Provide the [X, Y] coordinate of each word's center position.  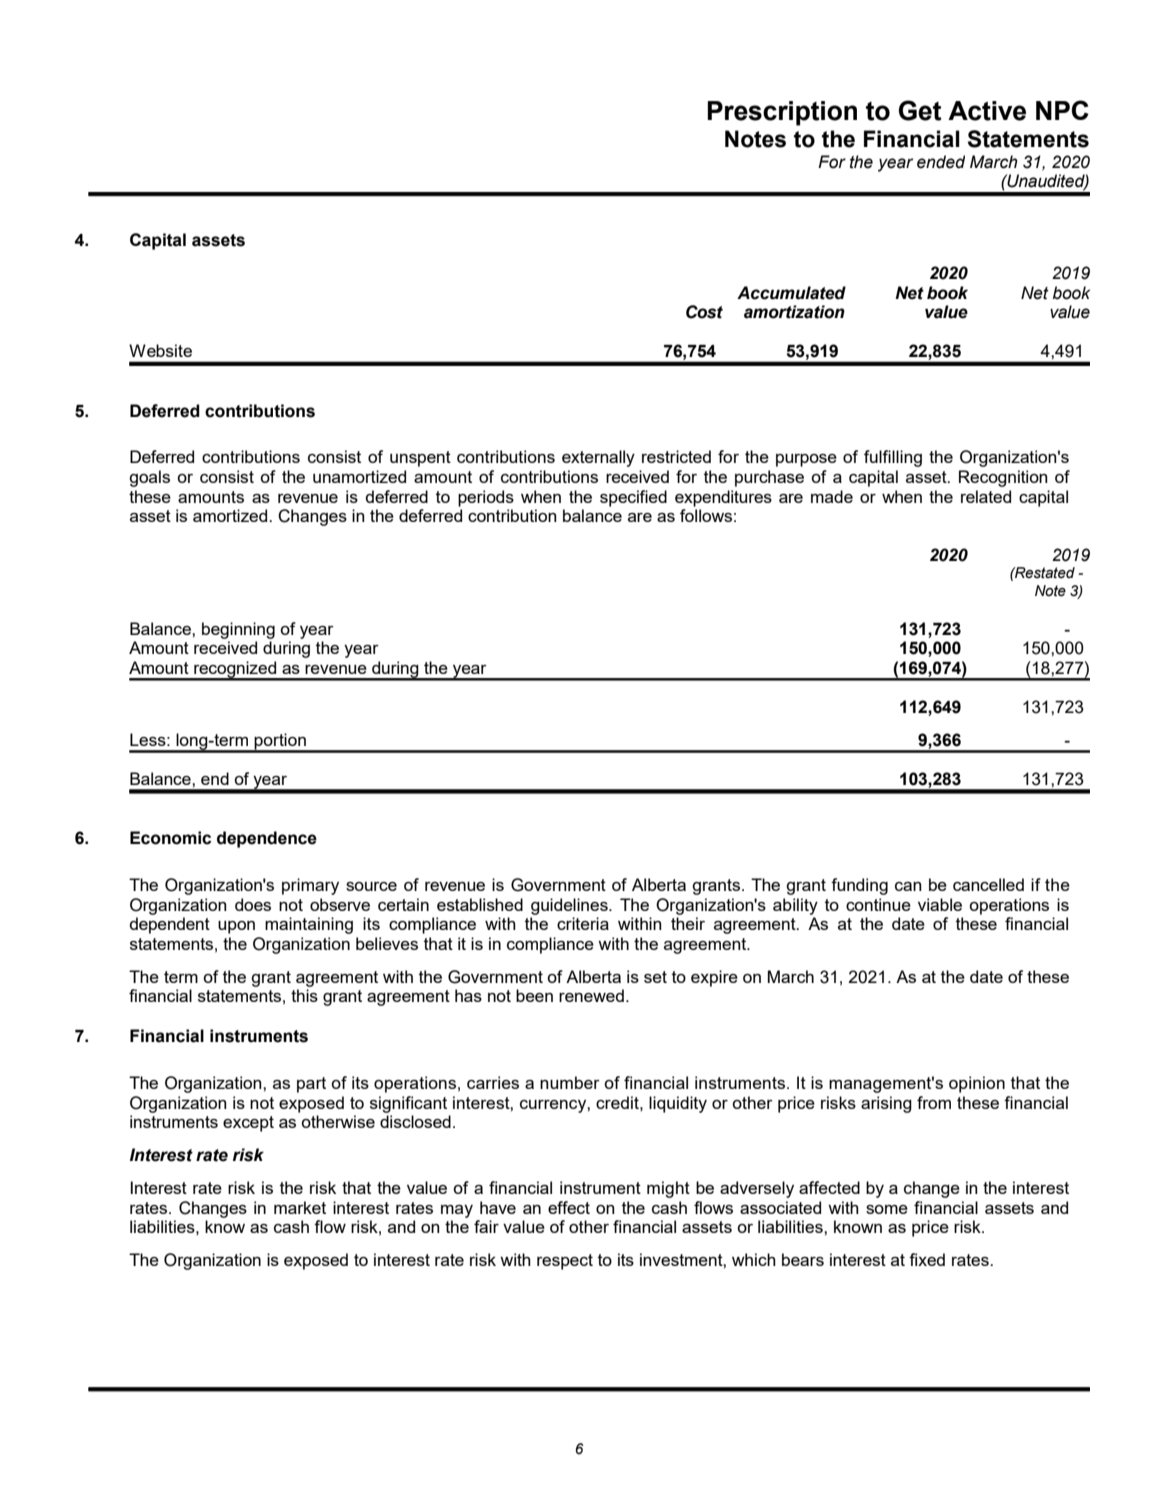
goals [149, 478]
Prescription [782, 113]
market [300, 1207]
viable [940, 904]
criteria [583, 923]
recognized [235, 670]
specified [633, 498]
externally [598, 458]
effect [569, 1207]
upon [236, 927]
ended [941, 162]
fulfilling [893, 458]
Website [160, 350]
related [986, 496]
